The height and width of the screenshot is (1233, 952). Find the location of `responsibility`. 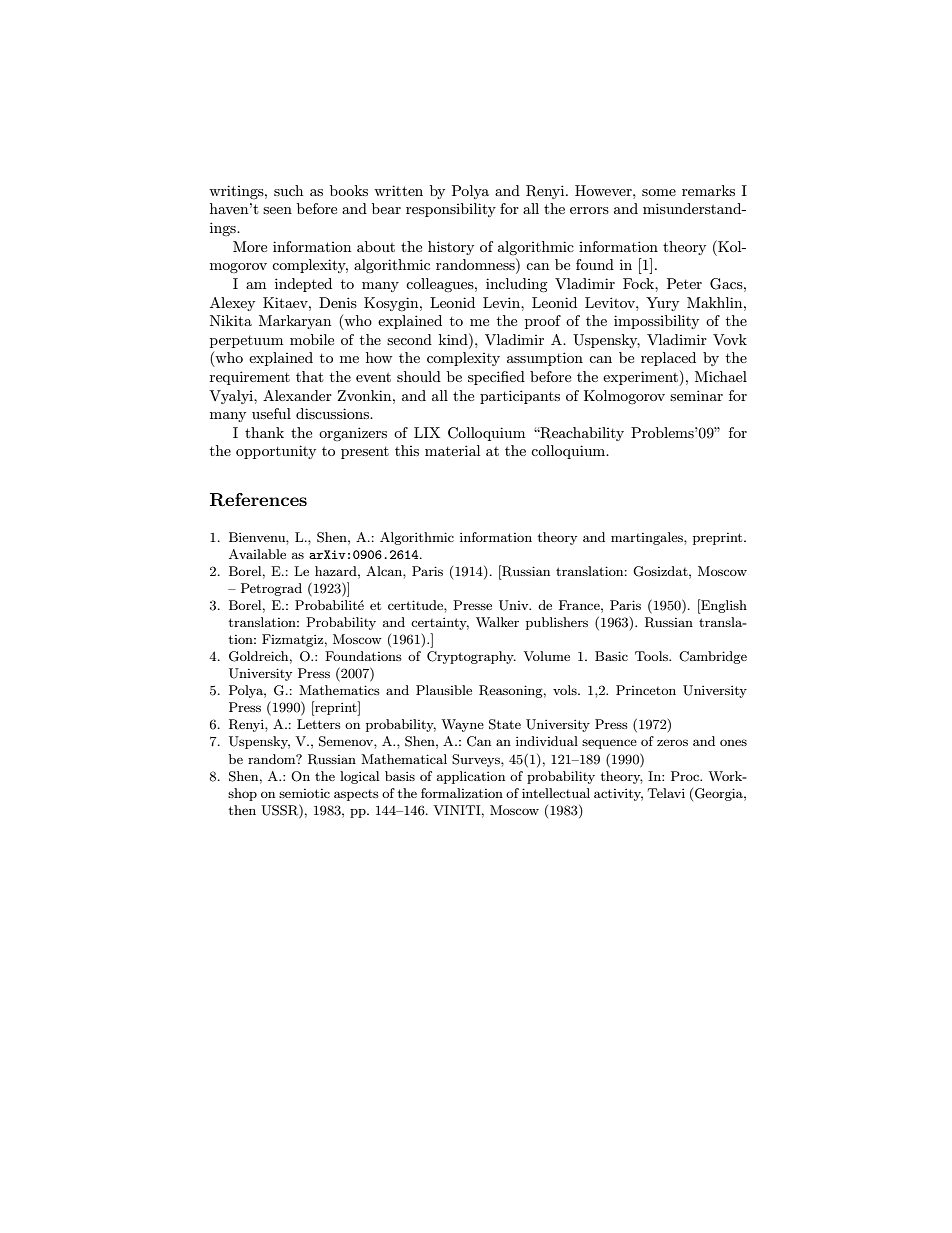

responsibility is located at coordinates (451, 210).
